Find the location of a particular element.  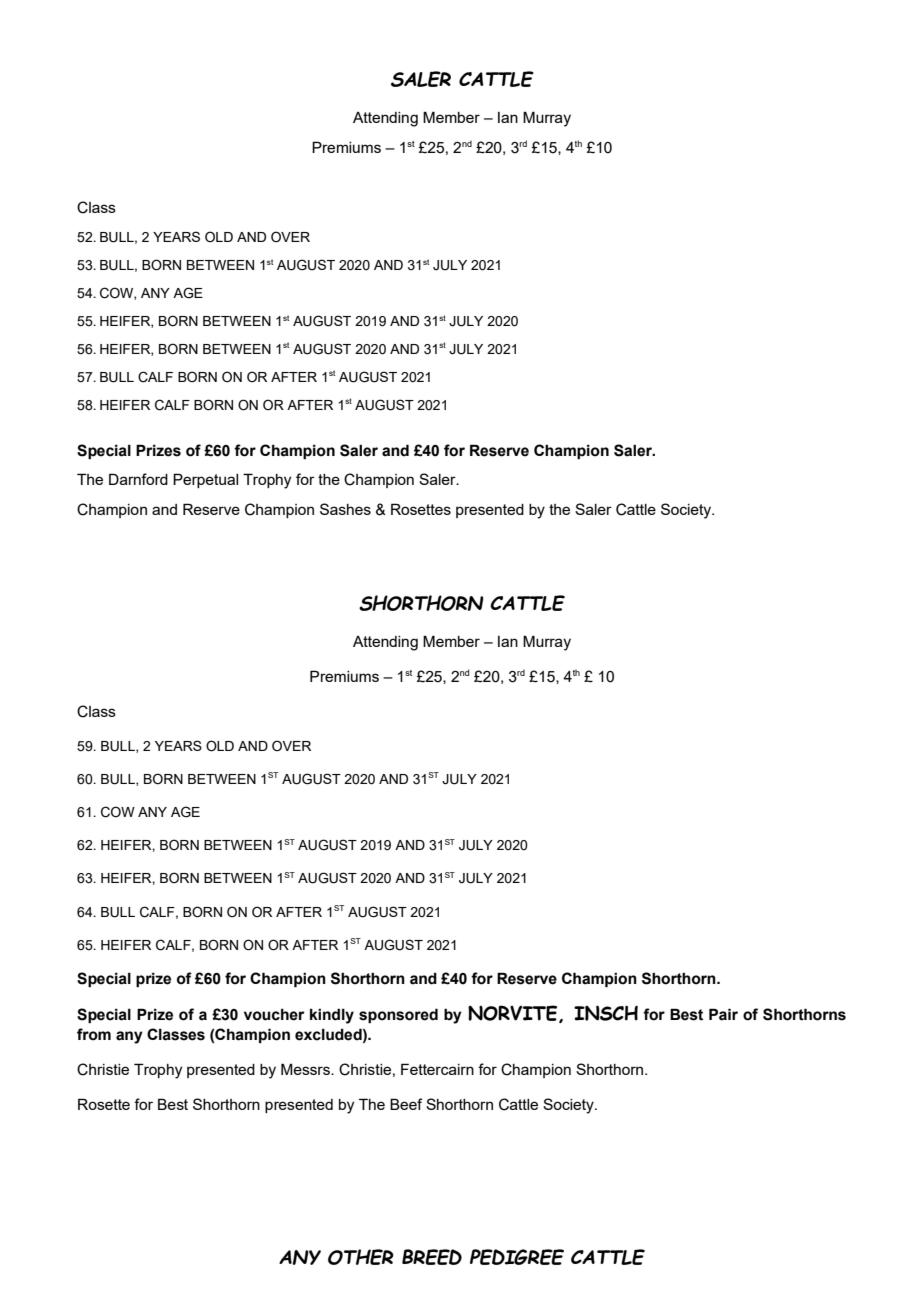

sponsored is located at coordinates (398, 1015).
